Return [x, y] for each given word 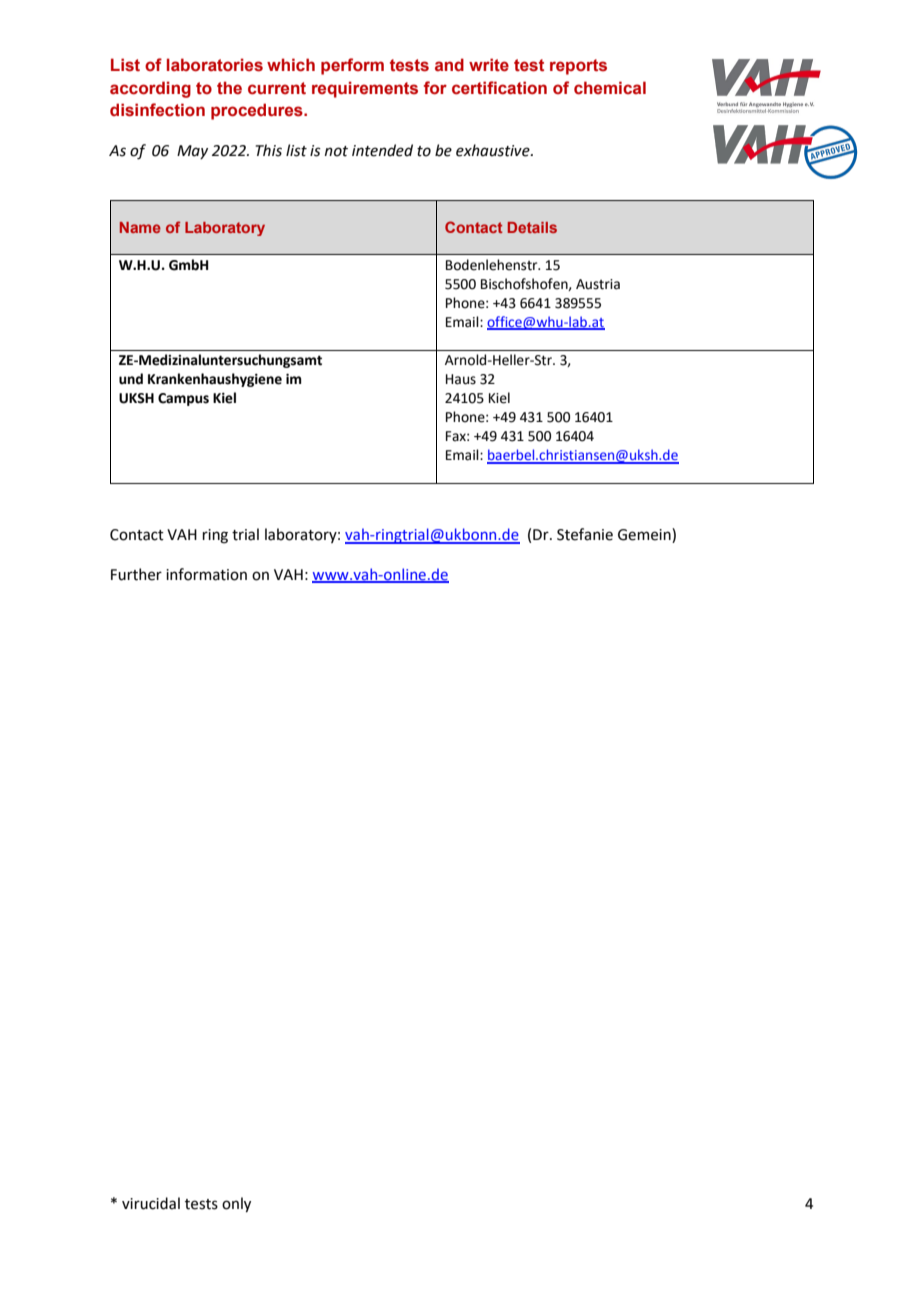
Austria [598, 284]
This [269, 150]
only [236, 1204]
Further [136, 574]
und [131, 379]
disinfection [157, 110]
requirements [365, 89]
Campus [183, 399]
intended [382, 150]
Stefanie [585, 534]
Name [140, 227]
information [206, 574]
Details [532, 227]
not [336, 151]
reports [578, 67]
